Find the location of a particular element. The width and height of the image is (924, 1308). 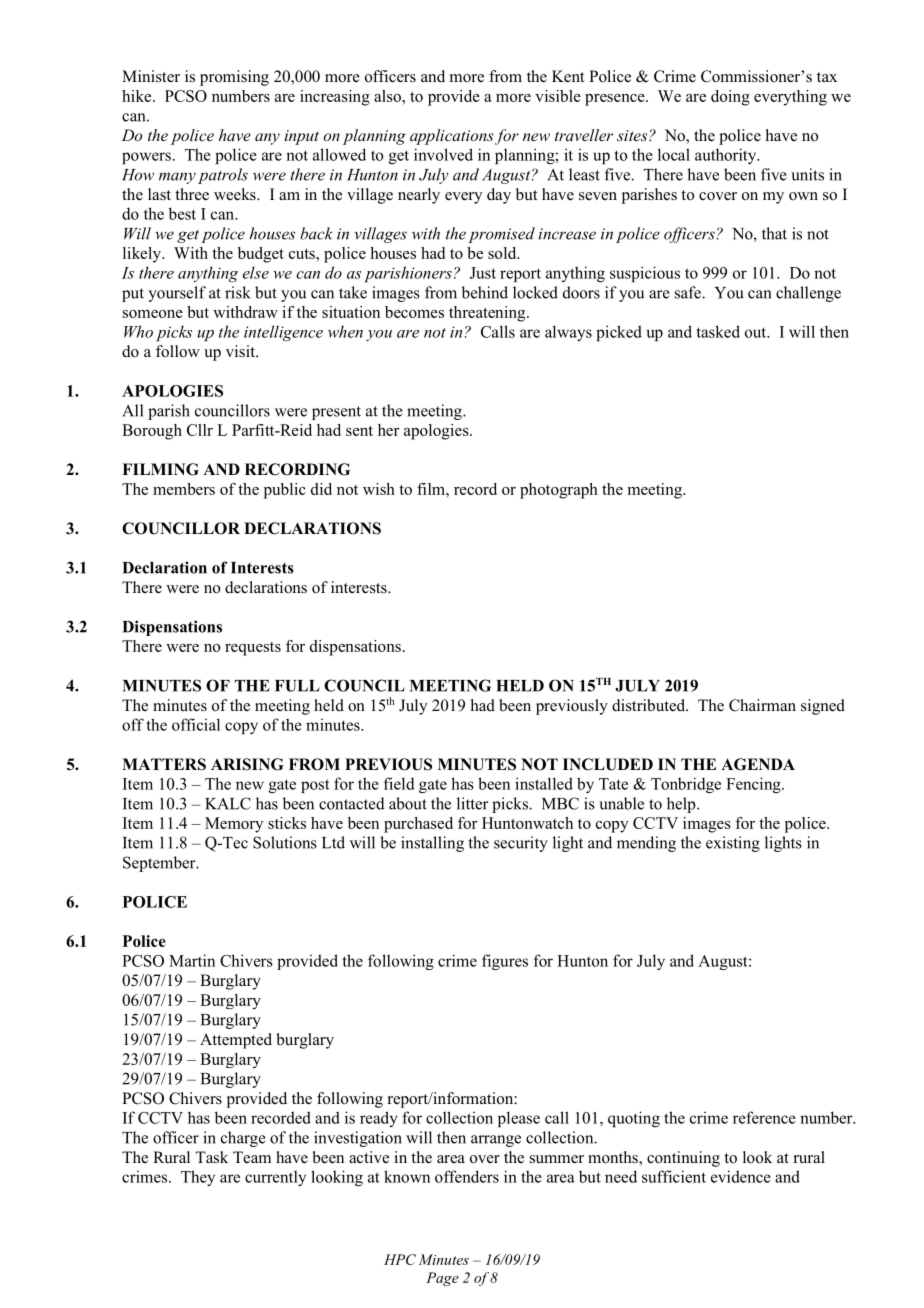

They is located at coordinates (198, 1178).
